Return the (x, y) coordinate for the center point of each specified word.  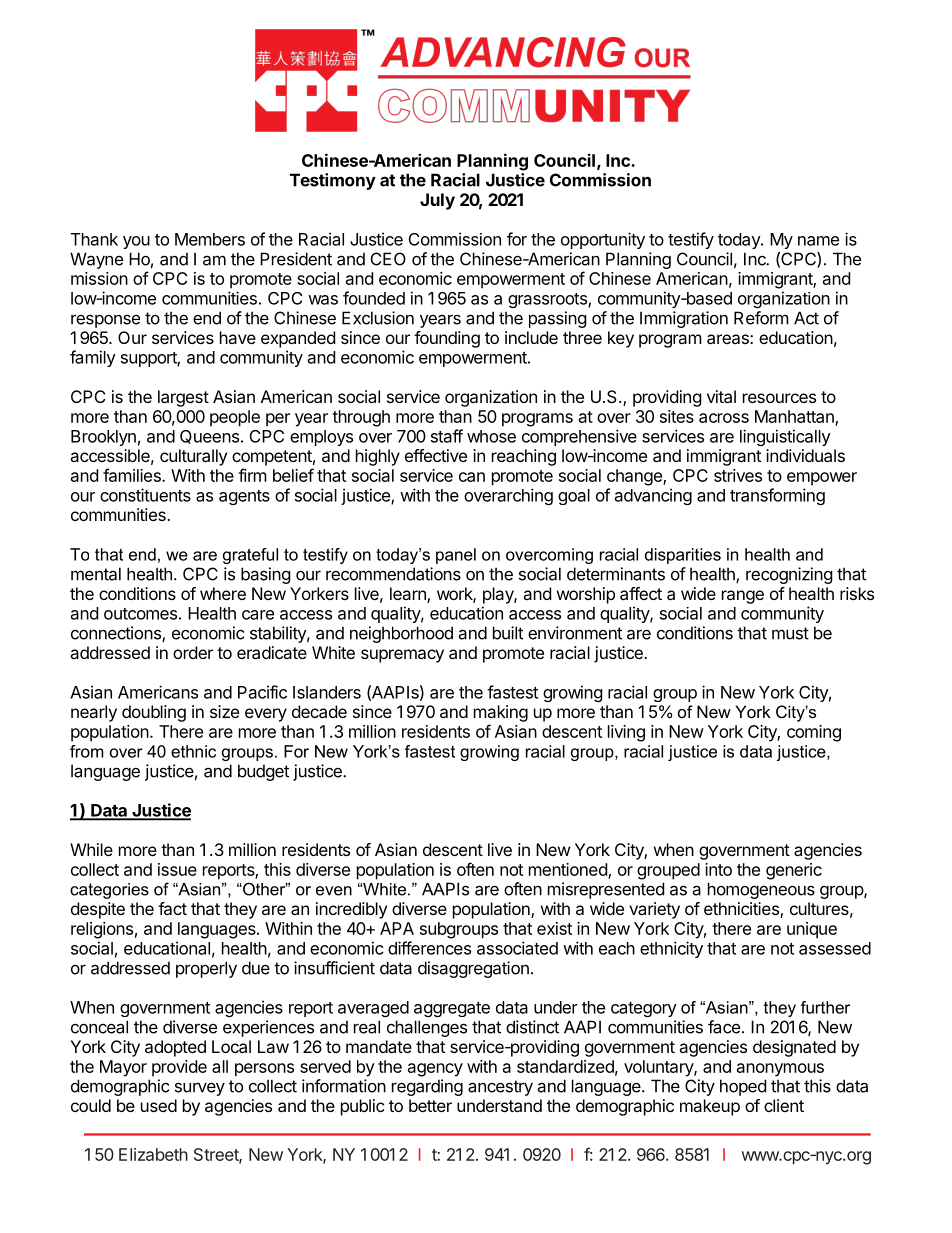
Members (210, 239)
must (790, 633)
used (159, 1105)
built (508, 633)
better (430, 1105)
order (193, 652)
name (818, 241)
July (437, 201)
